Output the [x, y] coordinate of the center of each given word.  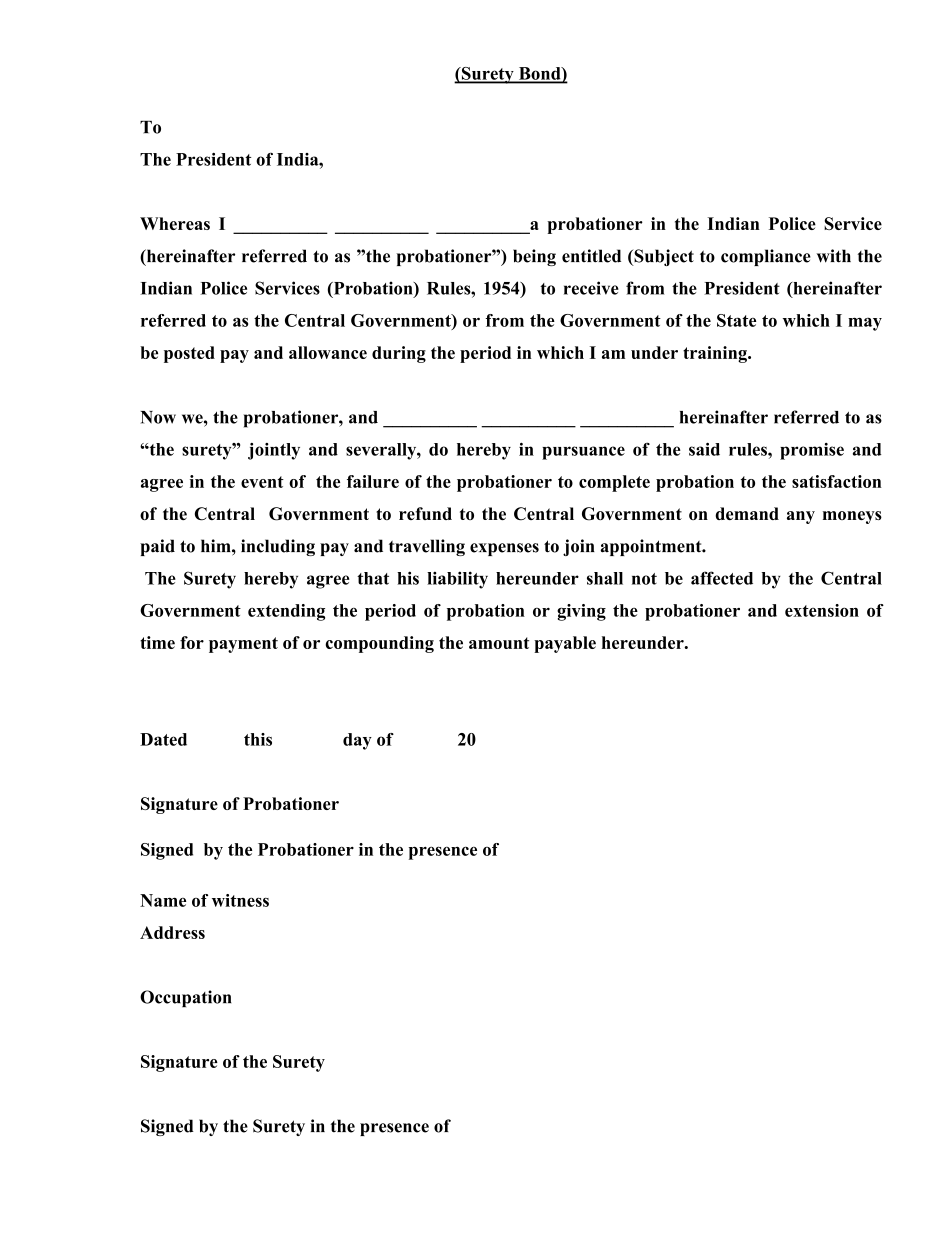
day [357, 741]
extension [822, 610]
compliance [766, 257]
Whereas [175, 223]
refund [425, 513]
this [258, 739]
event [262, 482]
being [534, 257]
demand [747, 513]
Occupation [186, 998]
